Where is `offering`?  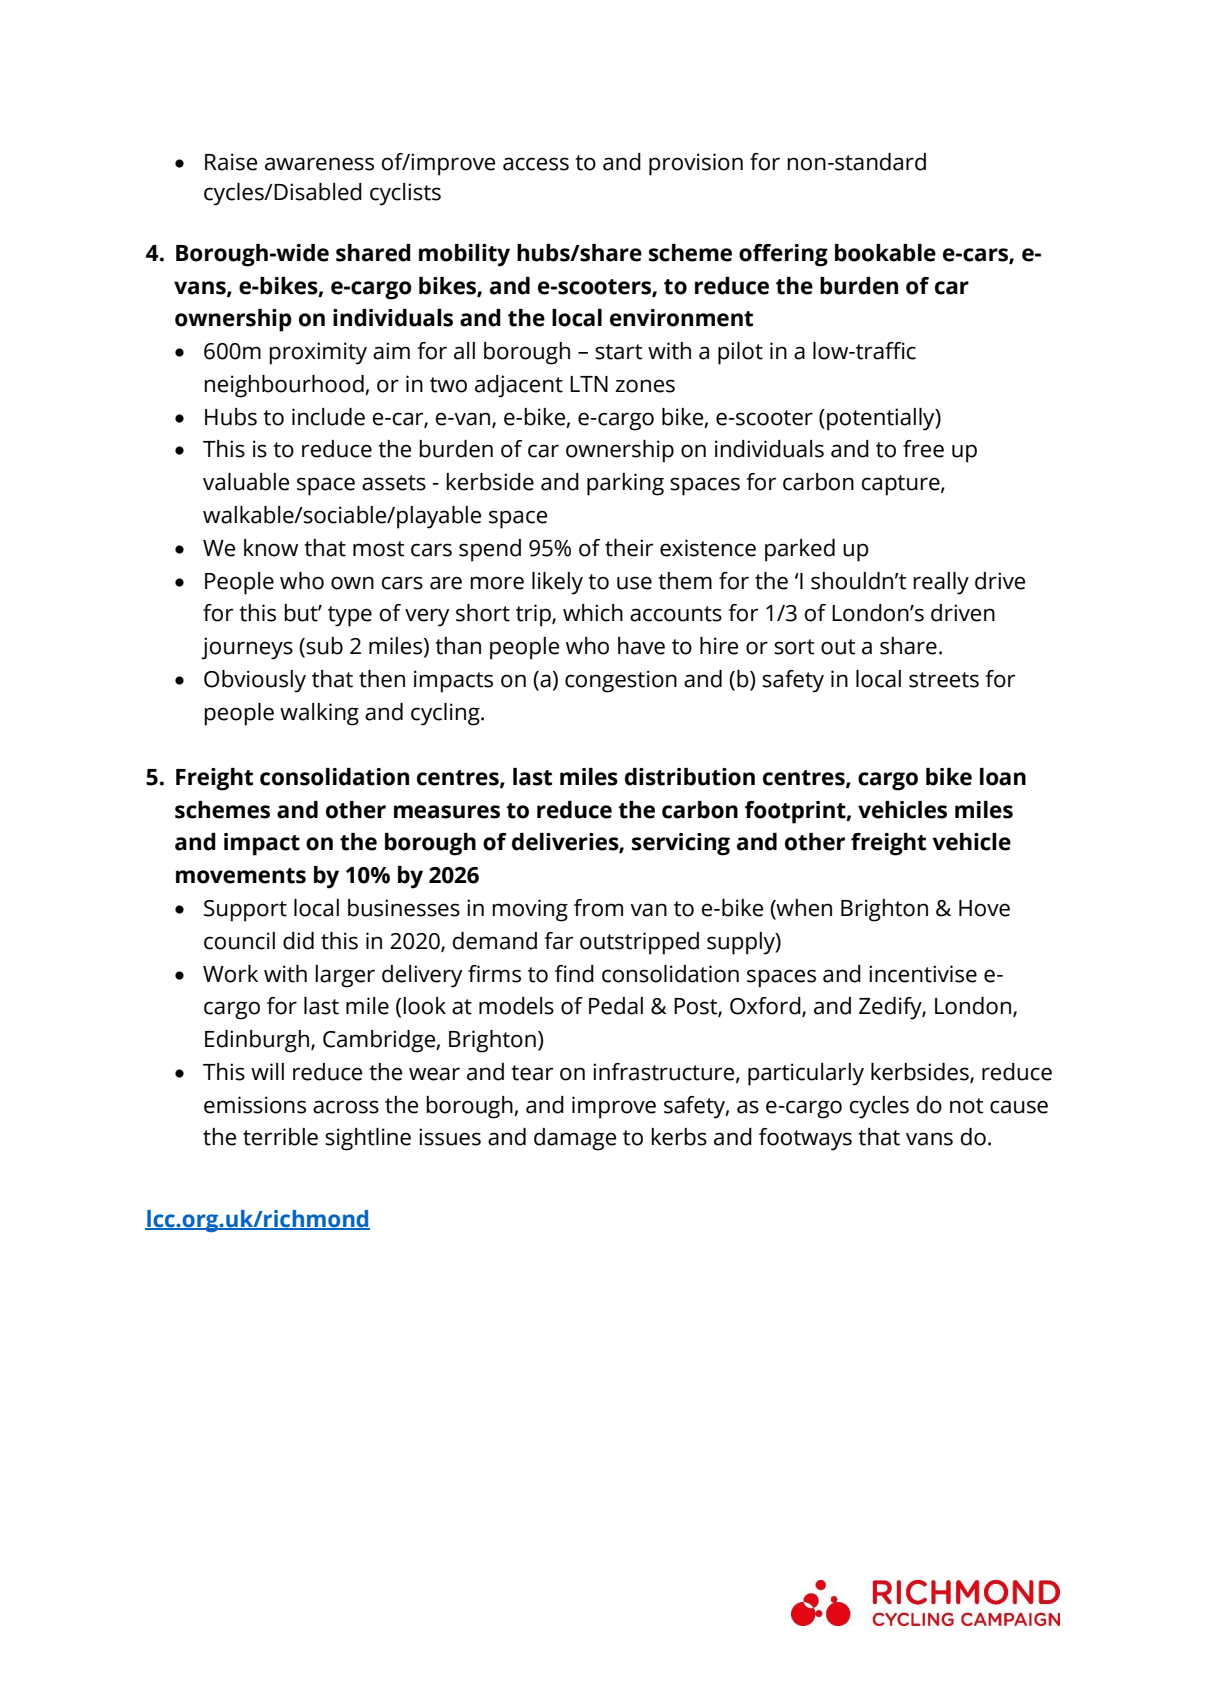 offering is located at coordinates (783, 255).
